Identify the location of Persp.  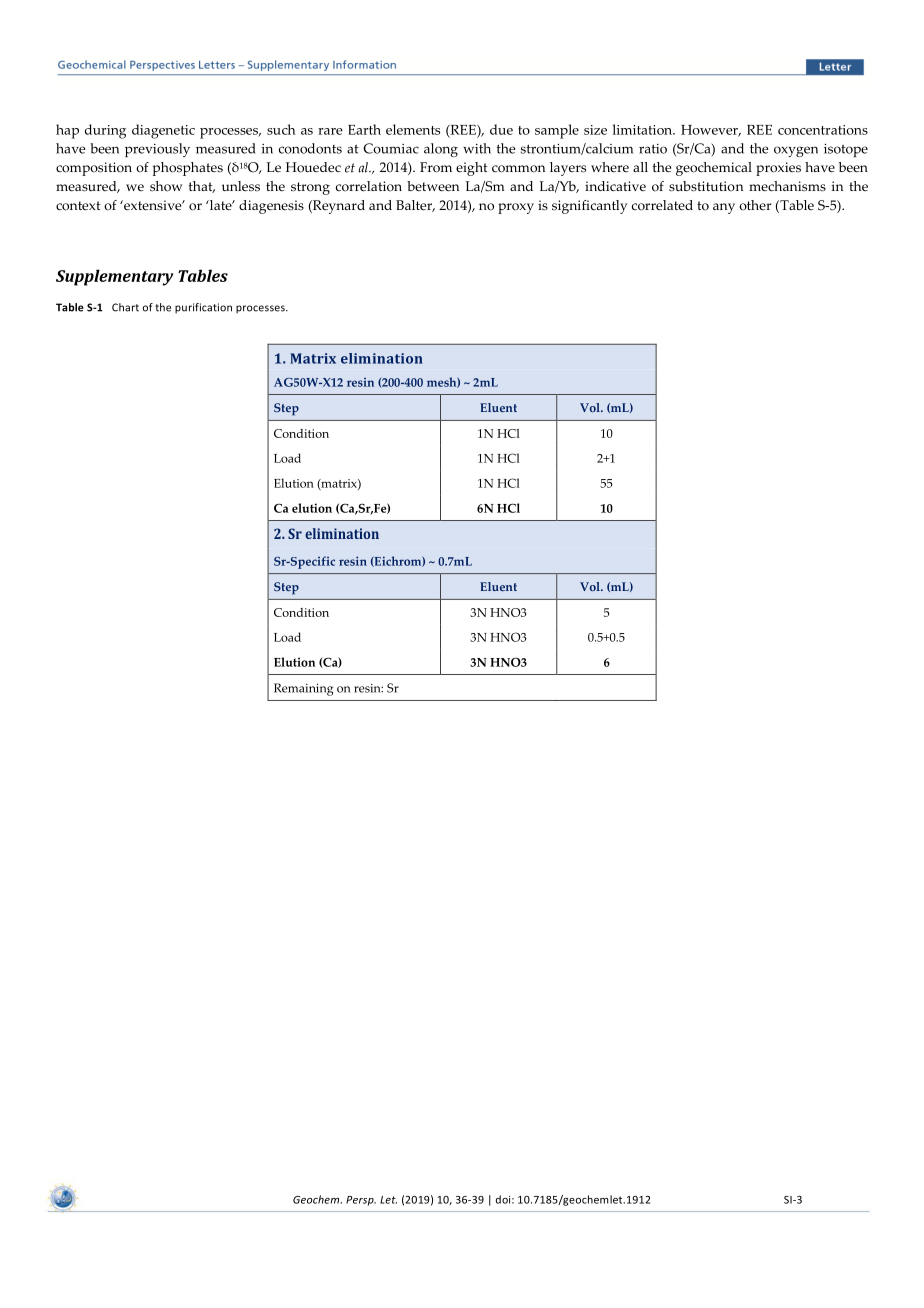
(361, 1201).
